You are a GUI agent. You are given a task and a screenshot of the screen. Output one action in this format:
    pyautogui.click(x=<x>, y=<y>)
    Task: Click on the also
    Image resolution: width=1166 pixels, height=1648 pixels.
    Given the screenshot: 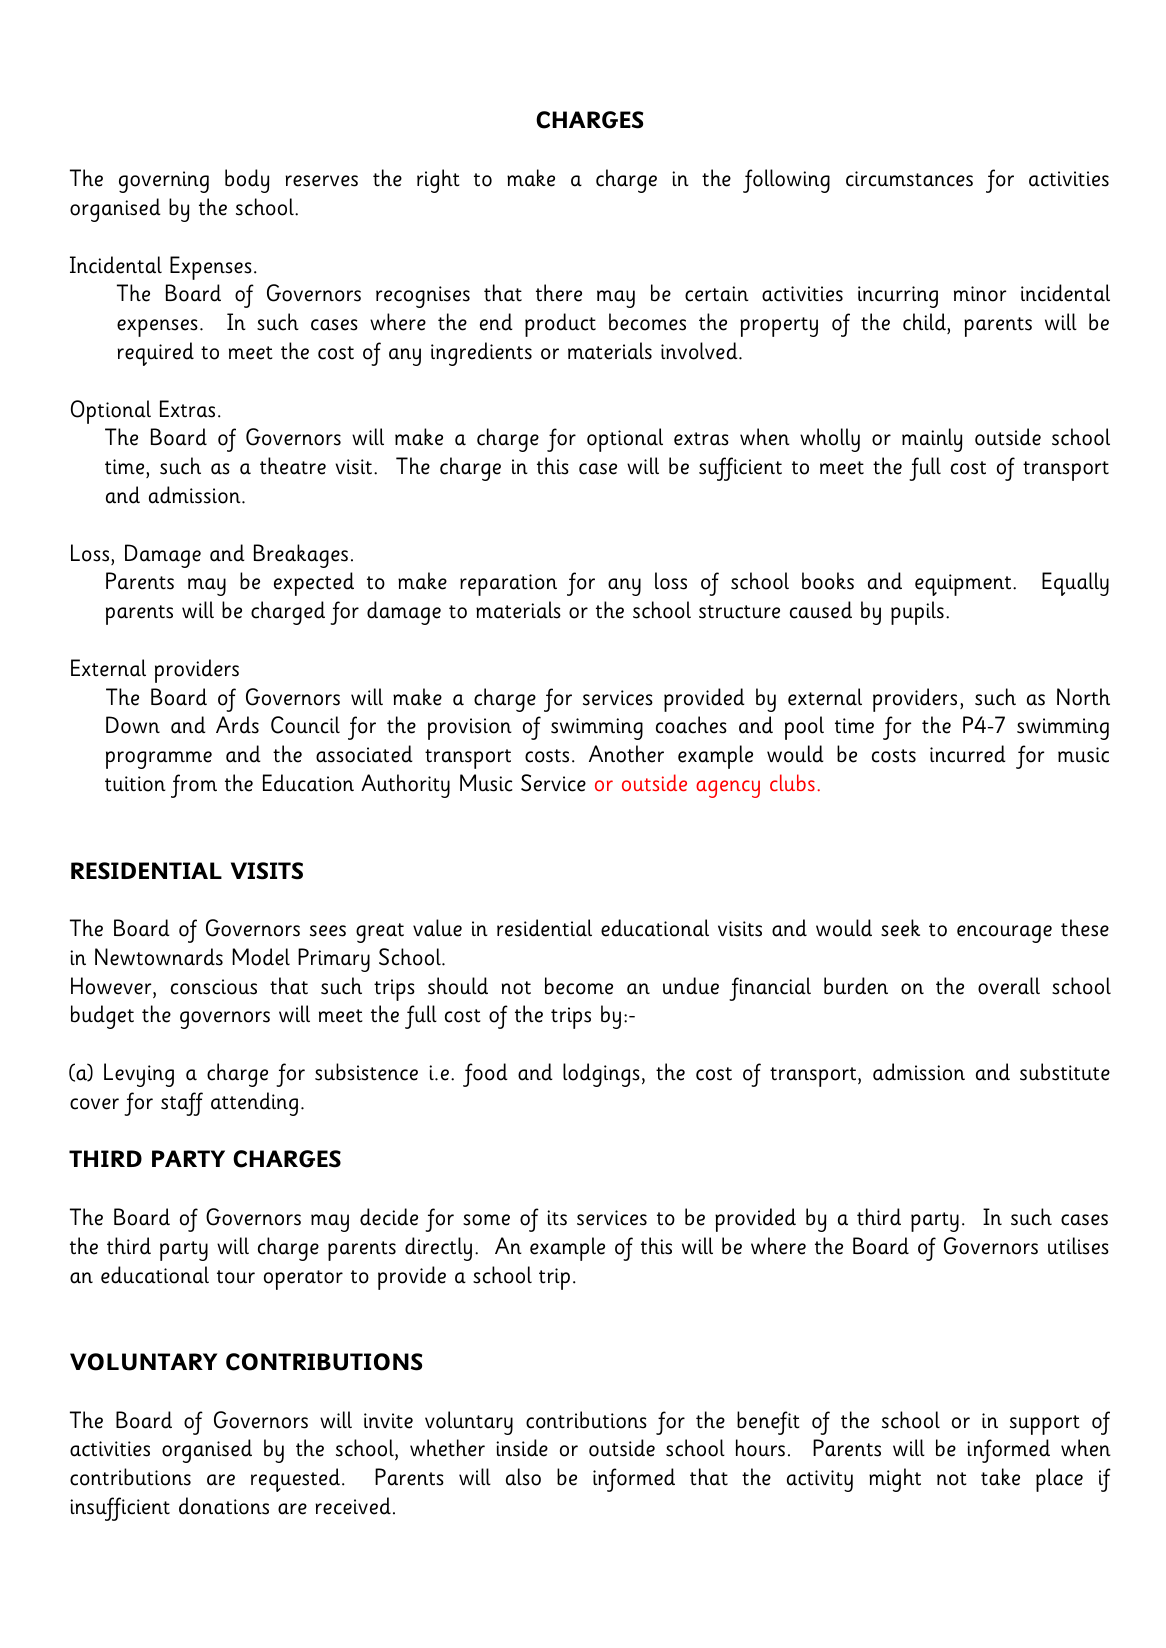 What is the action you would take?
    pyautogui.click(x=523, y=1477)
